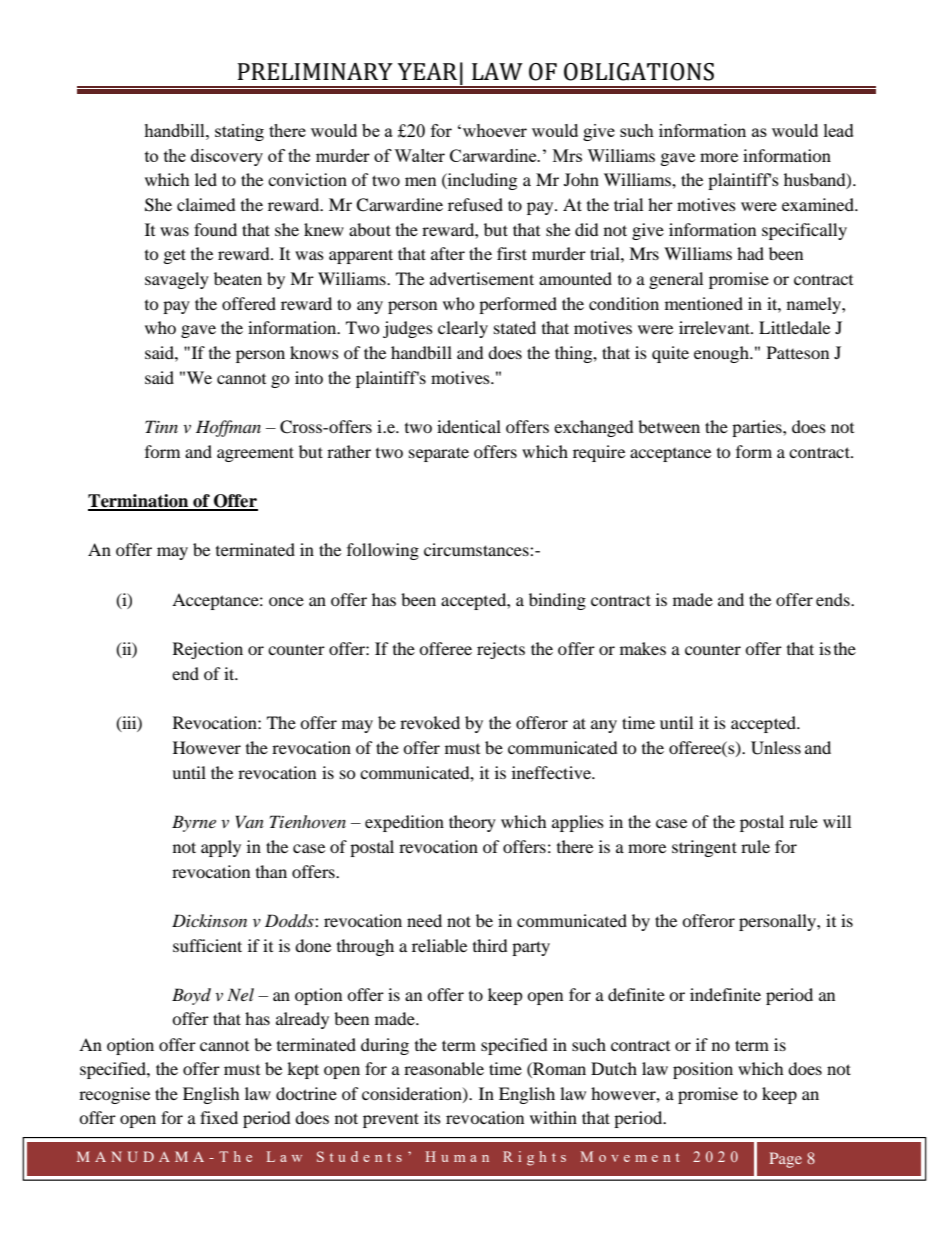  I want to click on whoever, so click(493, 130).
